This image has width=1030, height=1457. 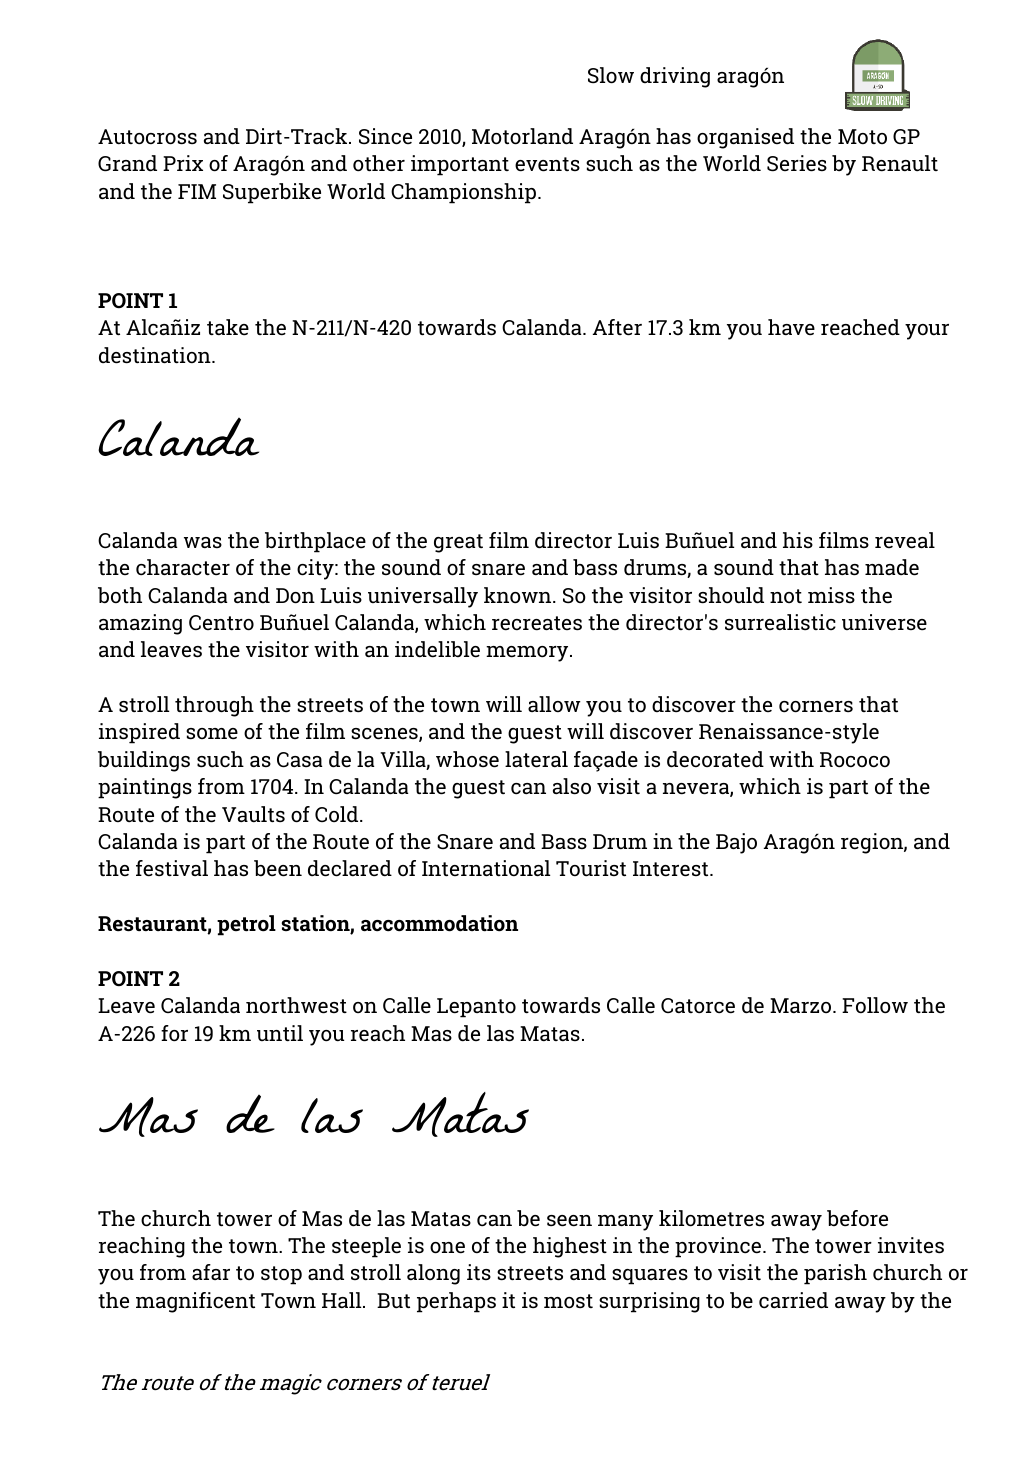 I want to click on Series, so click(x=797, y=163).
